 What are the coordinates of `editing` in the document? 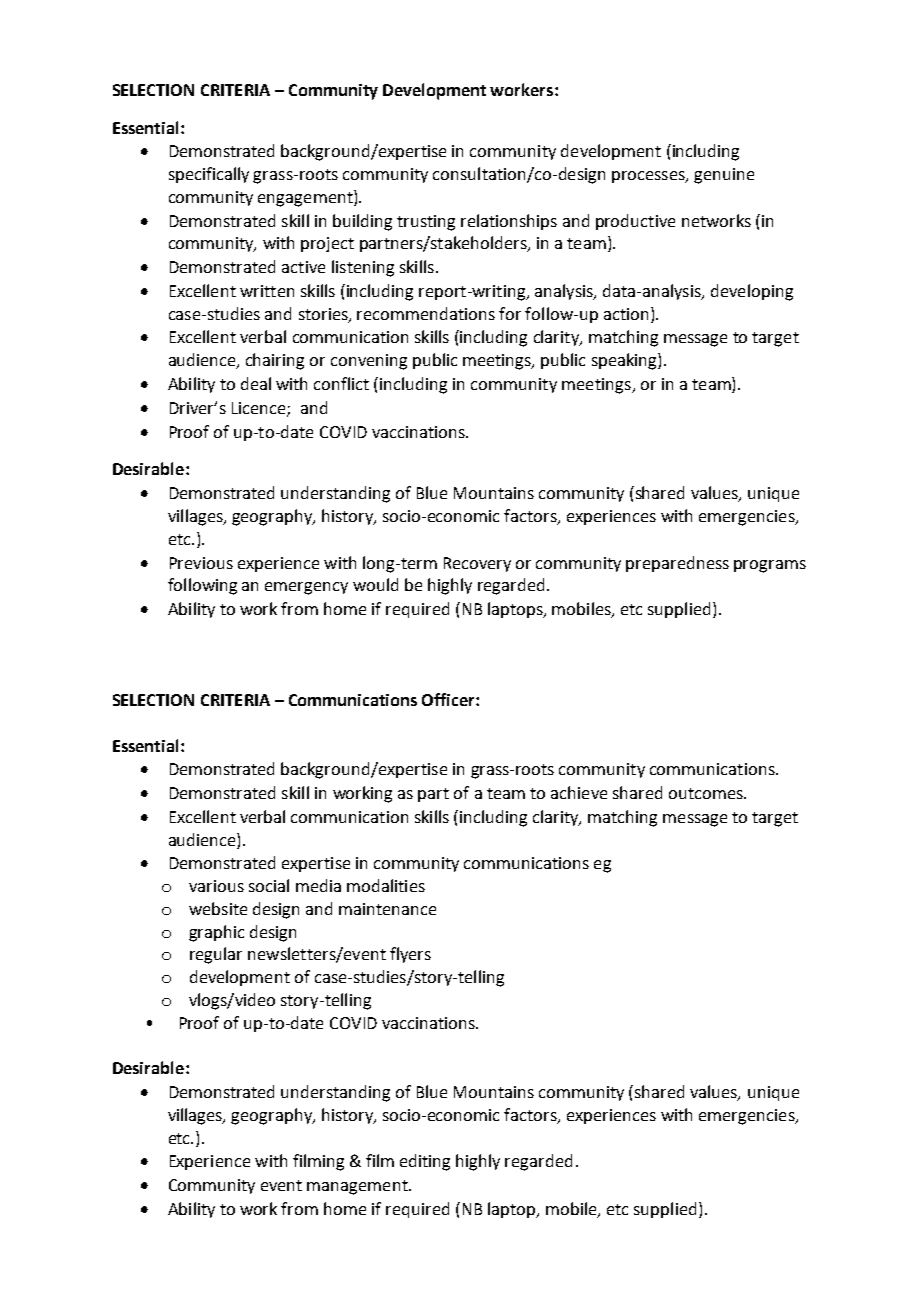 It's located at (425, 1162).
